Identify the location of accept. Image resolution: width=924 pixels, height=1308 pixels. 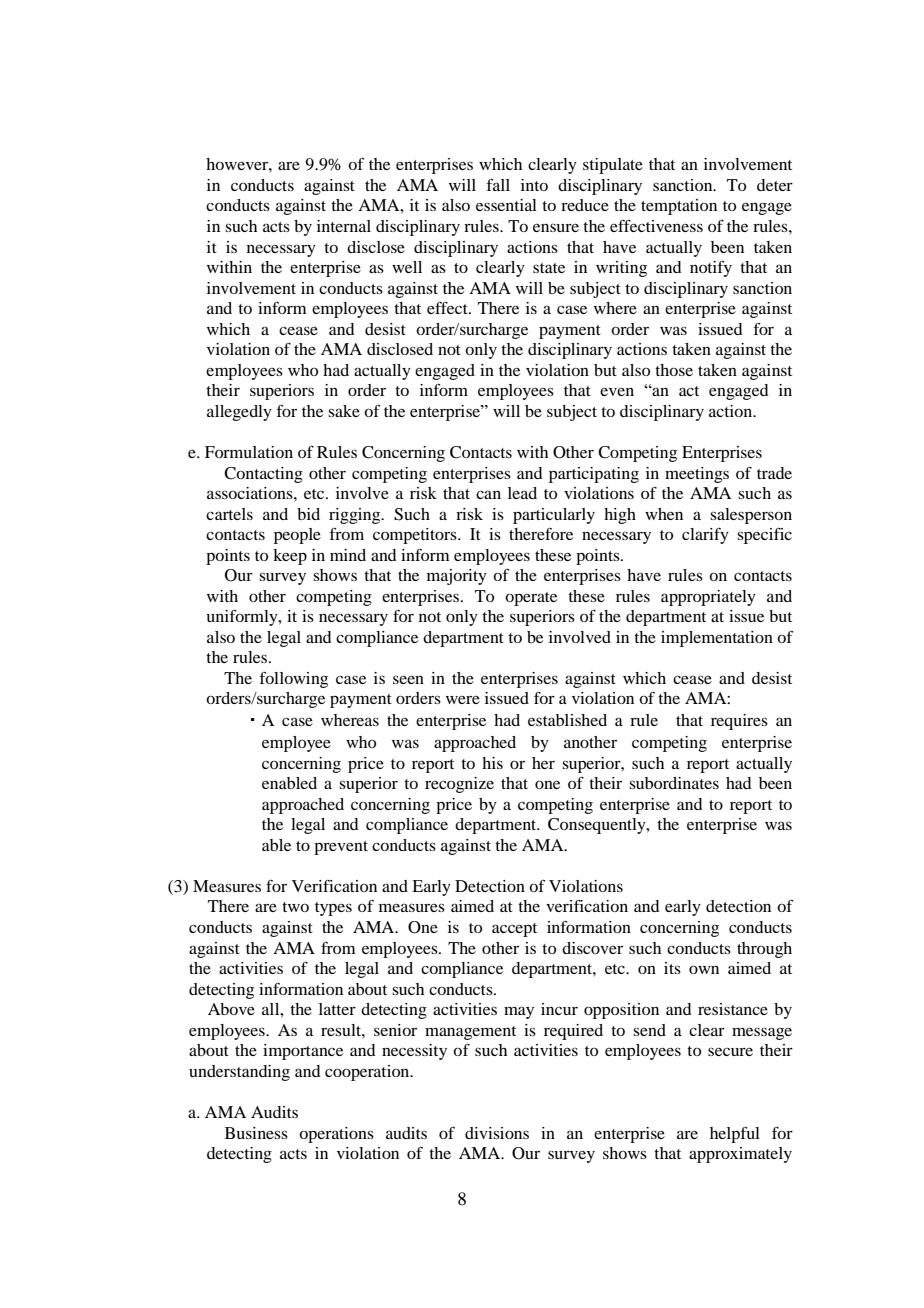
(514, 930).
